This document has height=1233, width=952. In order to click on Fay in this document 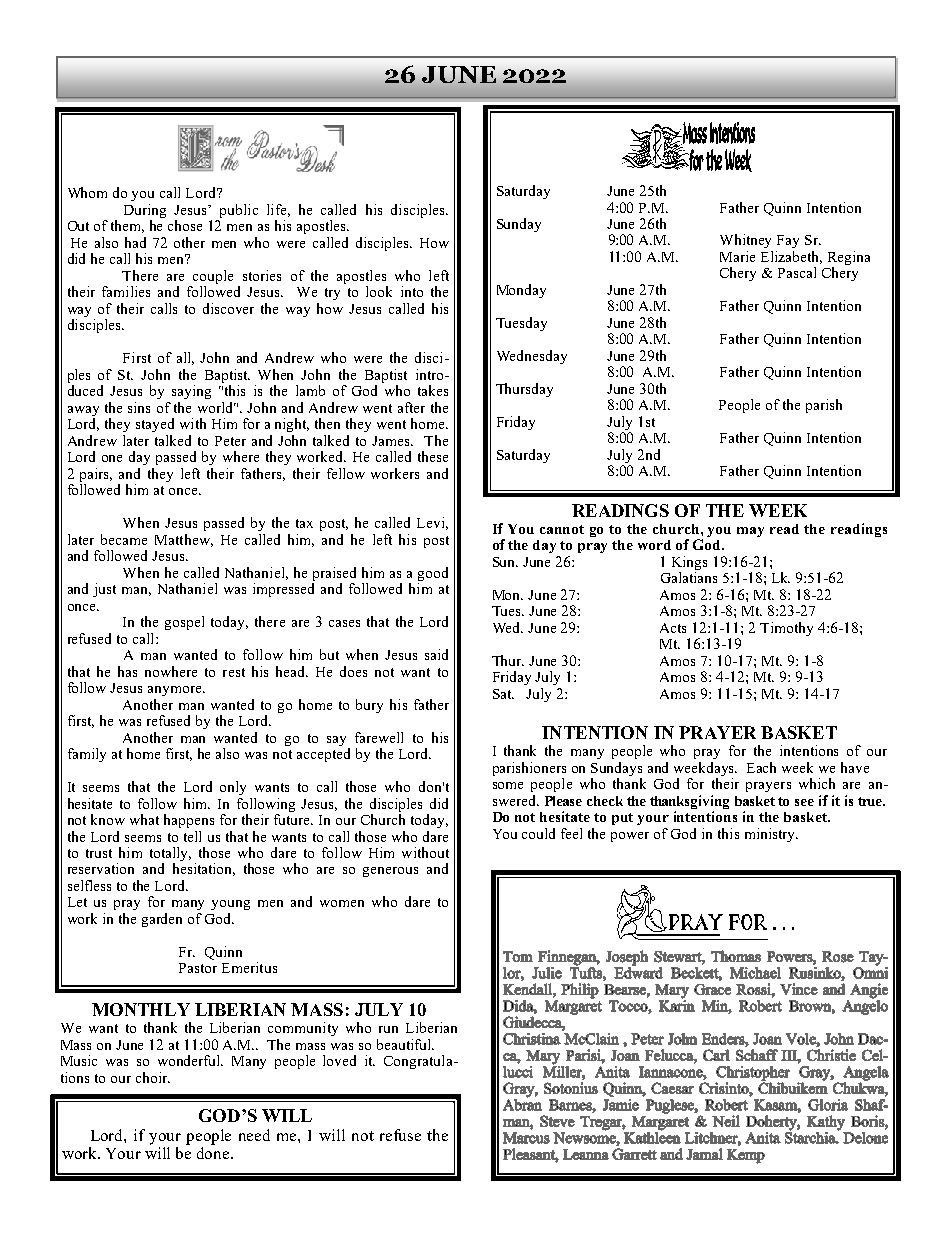, I will do `click(788, 241)`.
